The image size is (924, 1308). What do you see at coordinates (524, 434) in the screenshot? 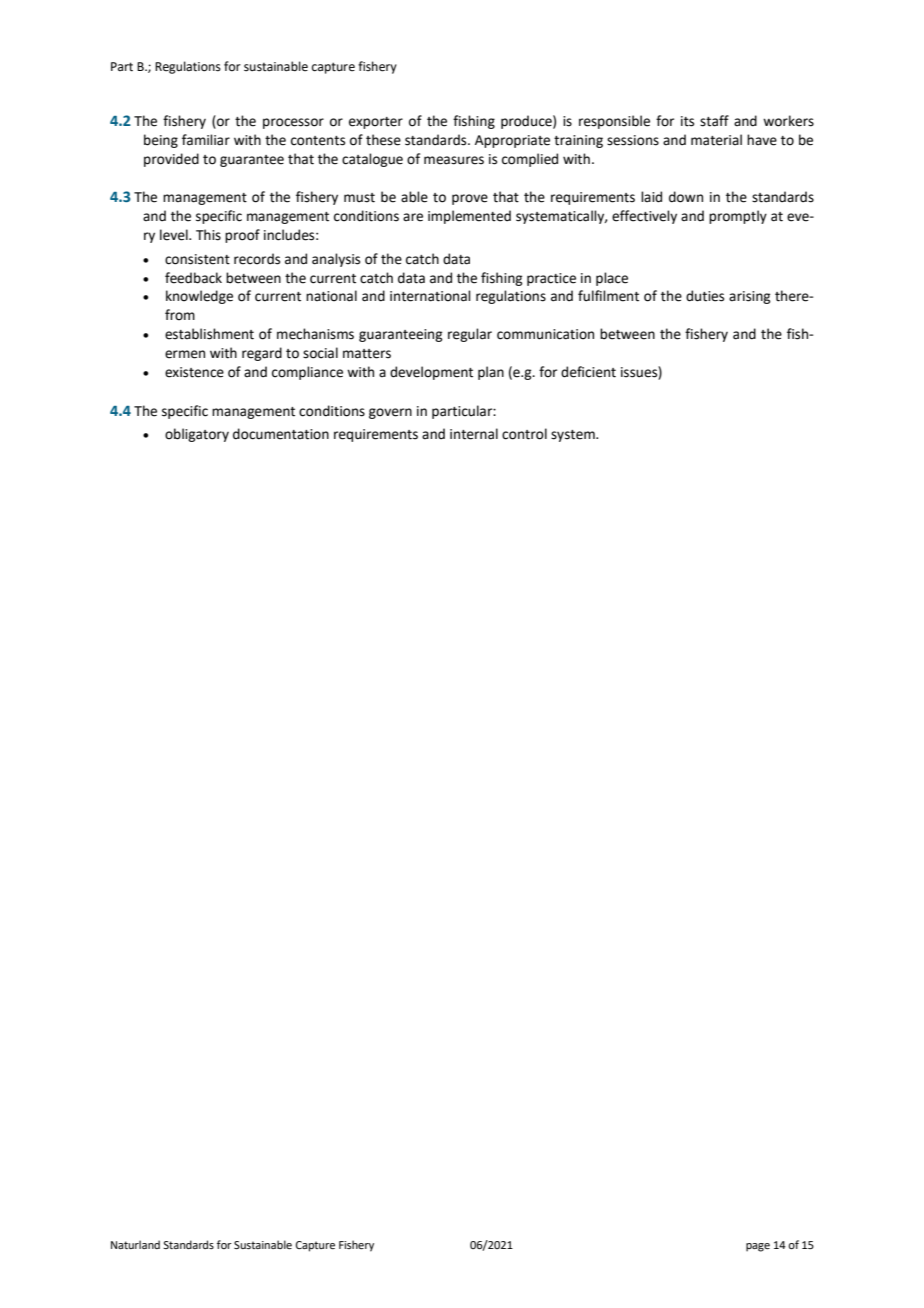
I see `control` at bounding box center [524, 434].
